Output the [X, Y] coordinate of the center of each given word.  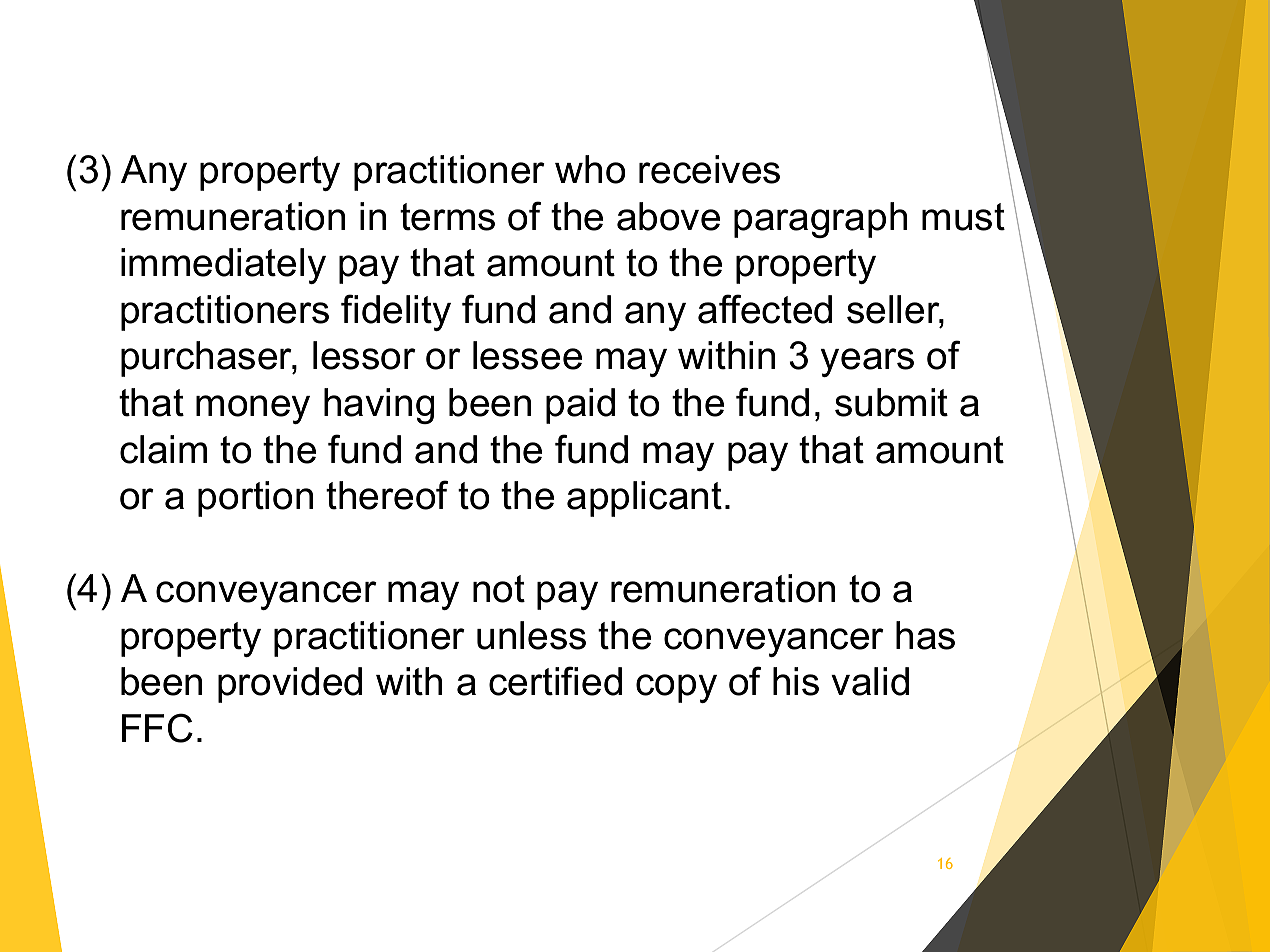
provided [290, 685]
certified [555, 681]
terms [447, 217]
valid [870, 681]
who [590, 169]
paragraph [820, 220]
